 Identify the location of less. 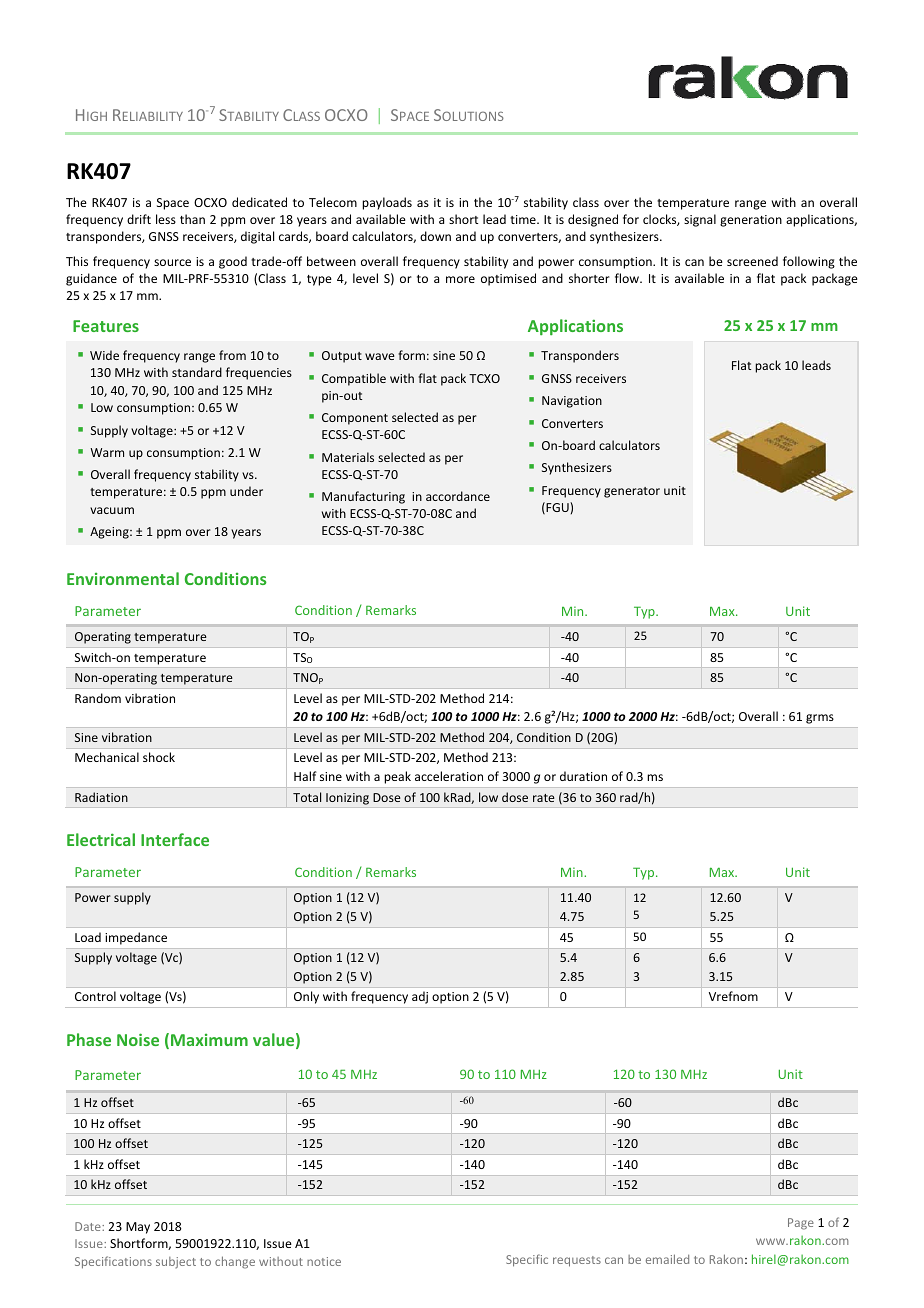
(166, 219).
